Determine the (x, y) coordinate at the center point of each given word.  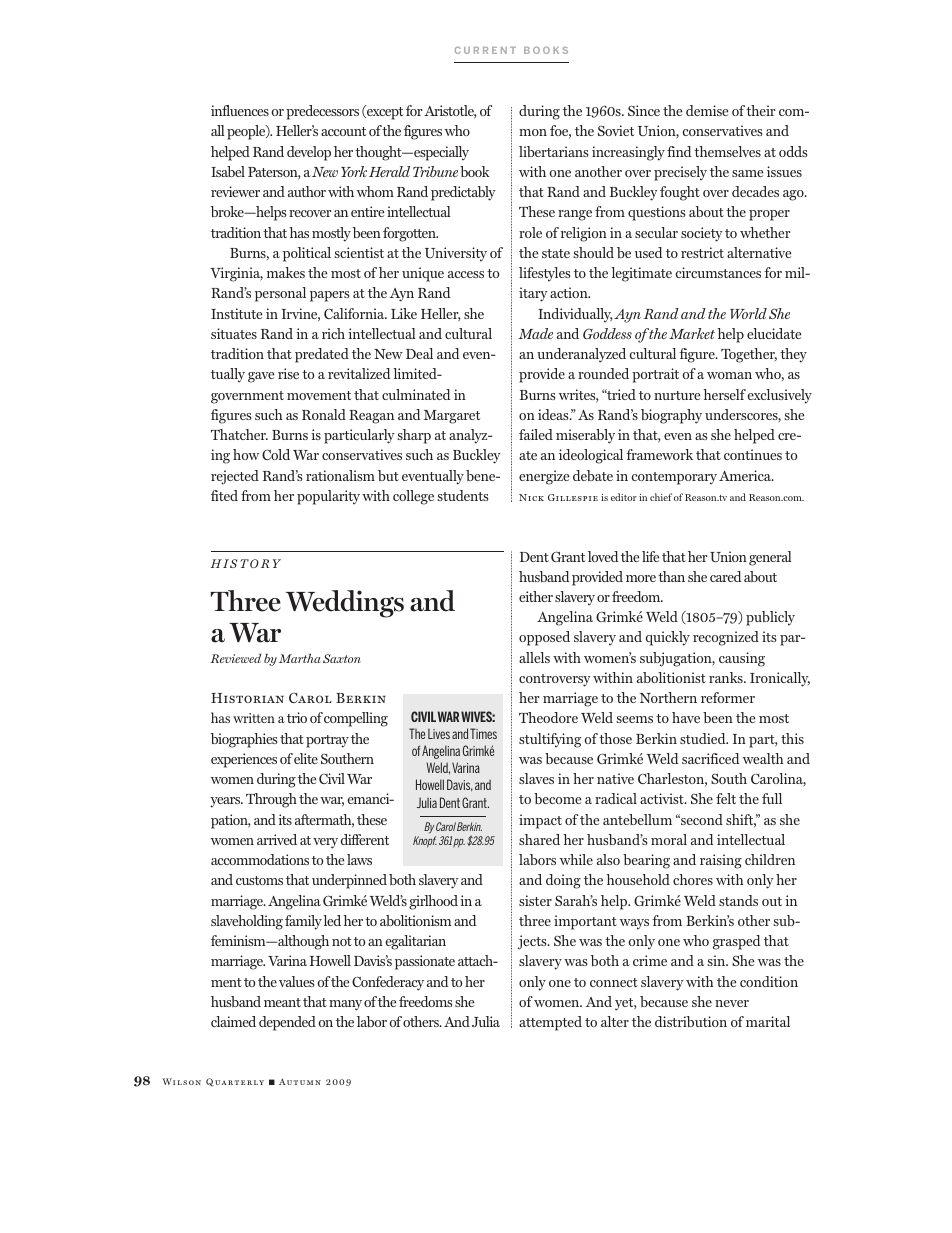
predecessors (322, 112)
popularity (328, 497)
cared (725, 576)
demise (707, 110)
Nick (531, 497)
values (296, 981)
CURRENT (485, 50)
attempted (550, 1023)
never (732, 1003)
